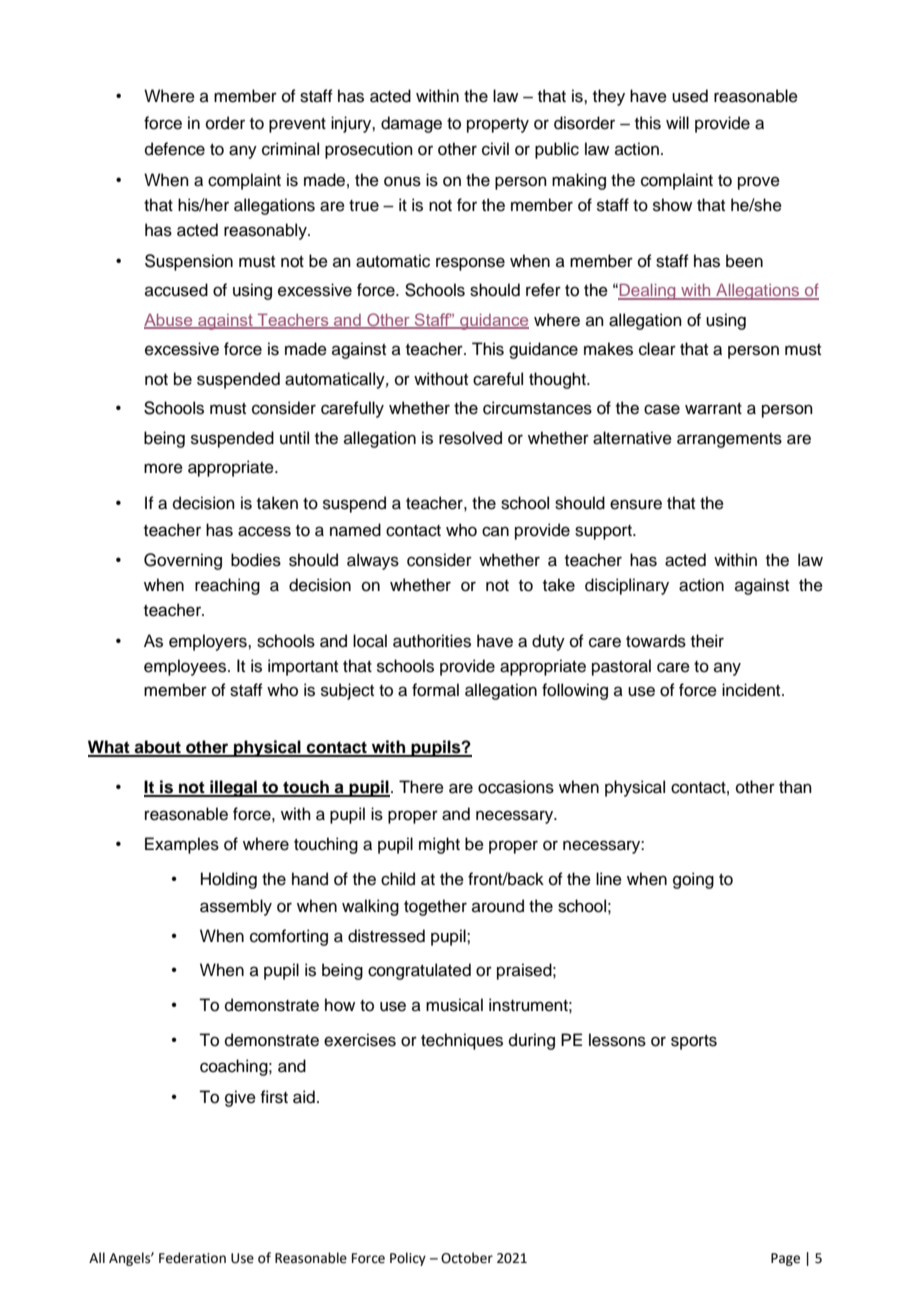  What do you see at coordinates (677, 122) in the screenshot?
I see `will` at bounding box center [677, 122].
